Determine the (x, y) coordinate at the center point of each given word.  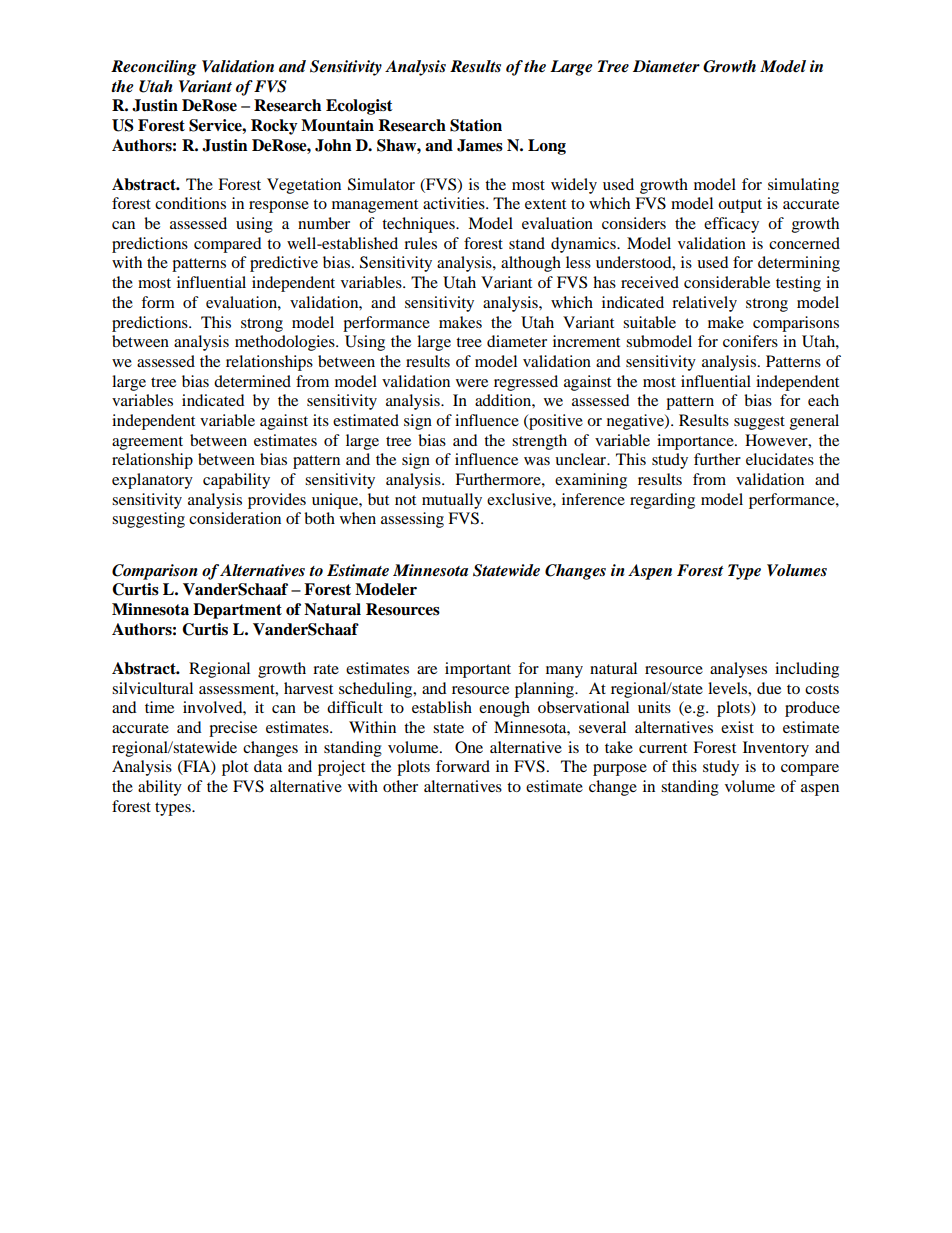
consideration (235, 518)
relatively (704, 304)
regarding (662, 501)
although (531, 264)
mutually (452, 501)
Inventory (776, 749)
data (268, 766)
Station (476, 125)
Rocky (274, 127)
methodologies (286, 343)
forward (463, 766)
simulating (803, 186)
